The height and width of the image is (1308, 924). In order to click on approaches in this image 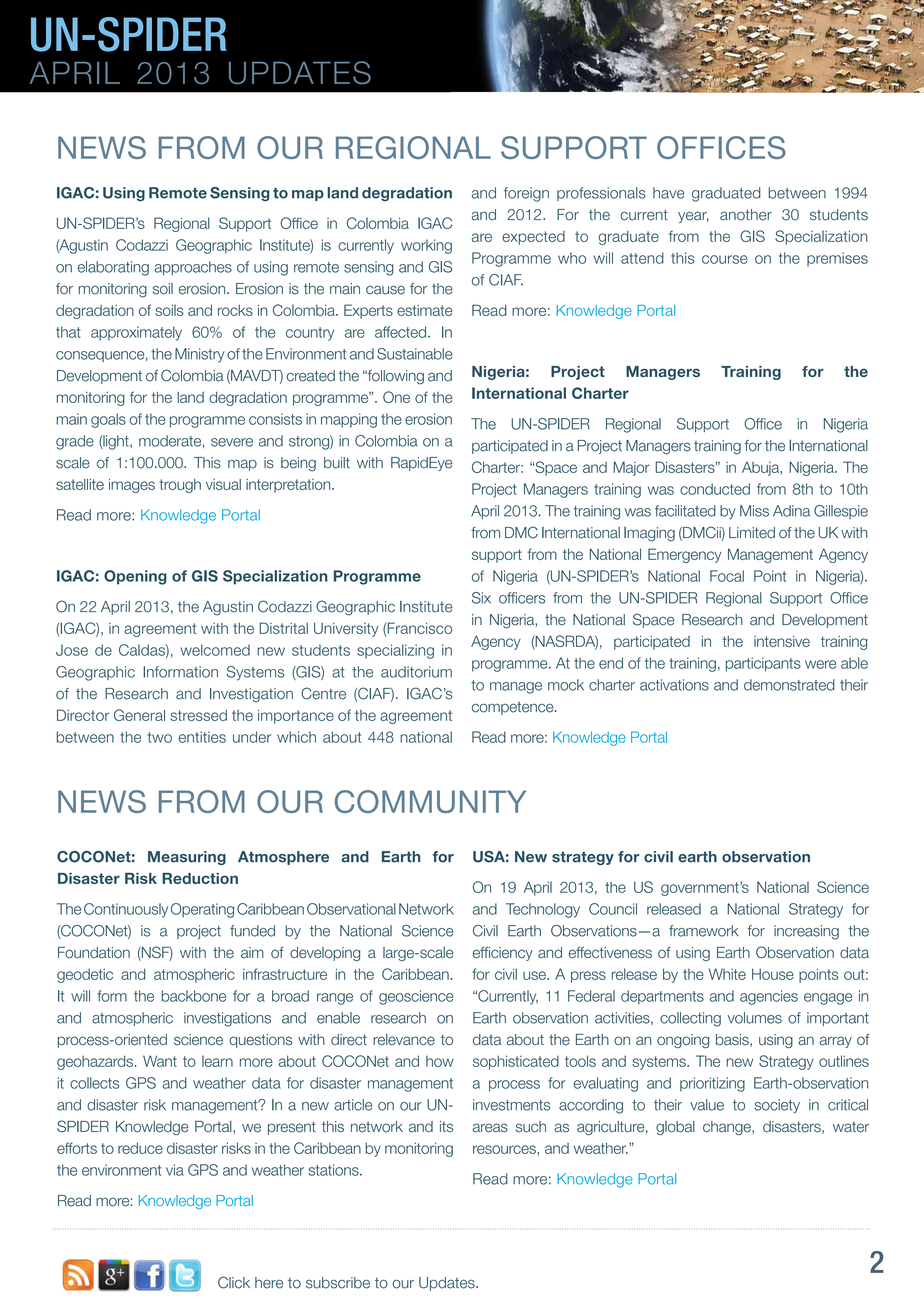, I will do `click(193, 268)`.
